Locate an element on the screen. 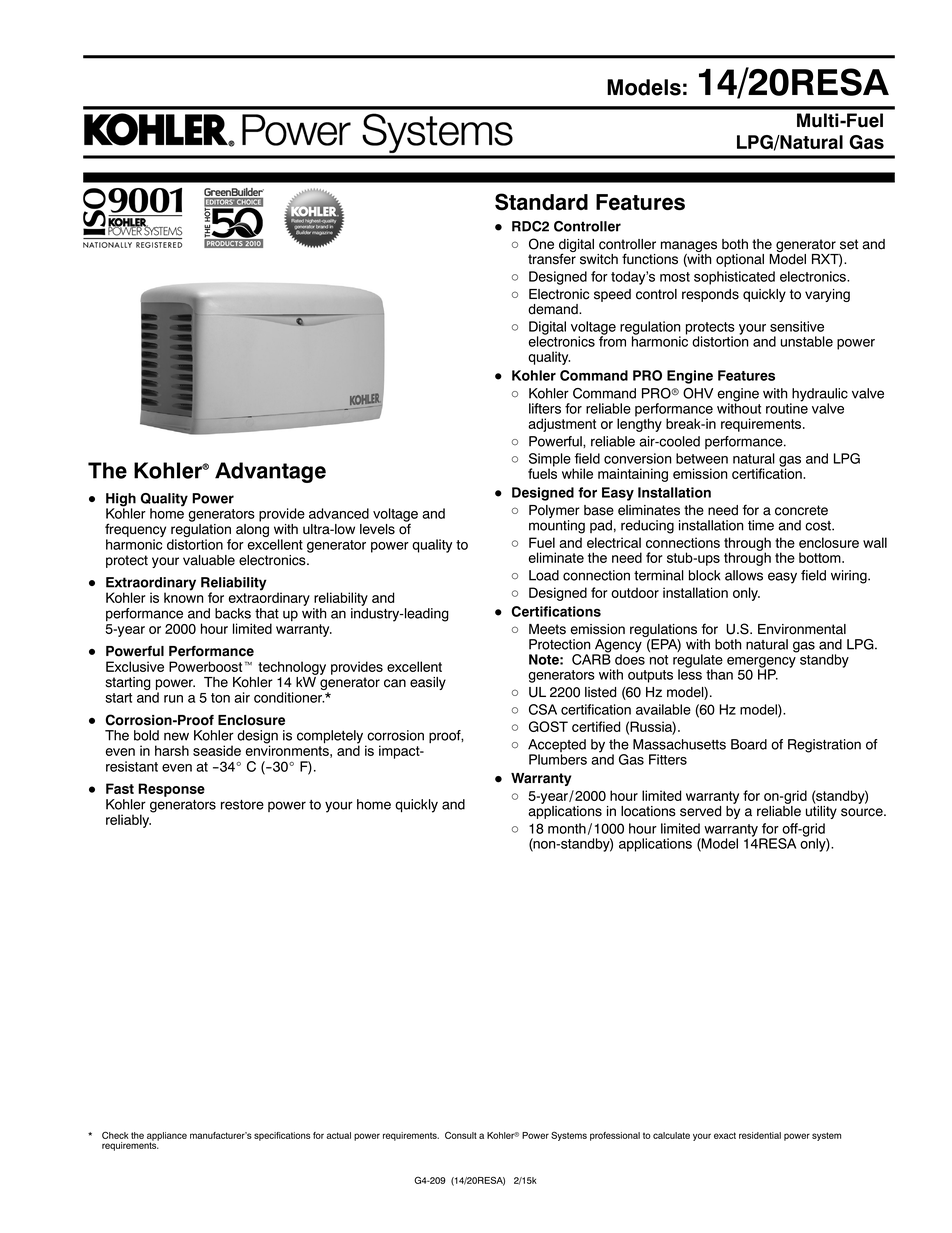  appliance is located at coordinates (167, 1137).
